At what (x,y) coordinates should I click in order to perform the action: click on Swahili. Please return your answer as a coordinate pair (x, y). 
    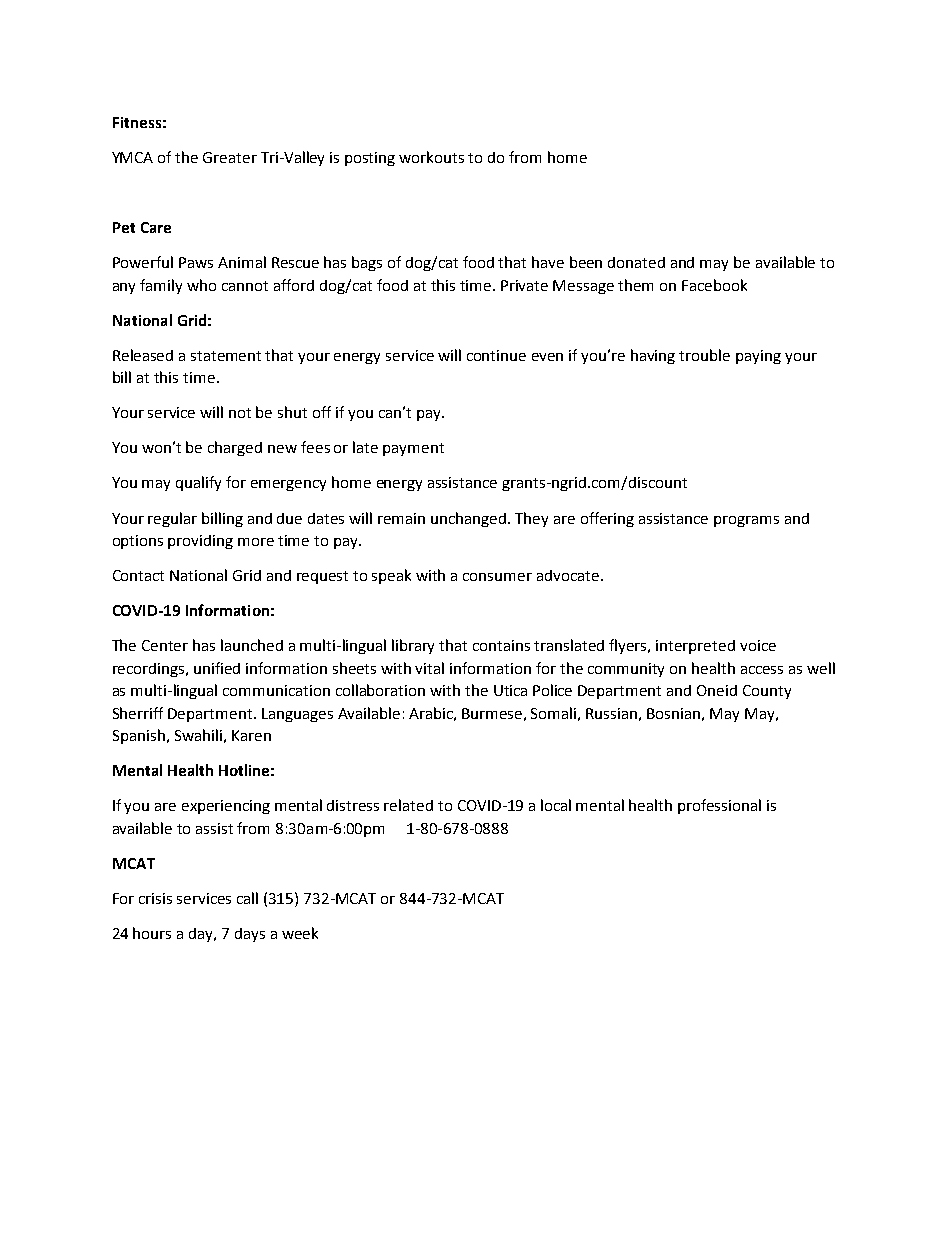
    Looking at the image, I should click on (198, 735).
